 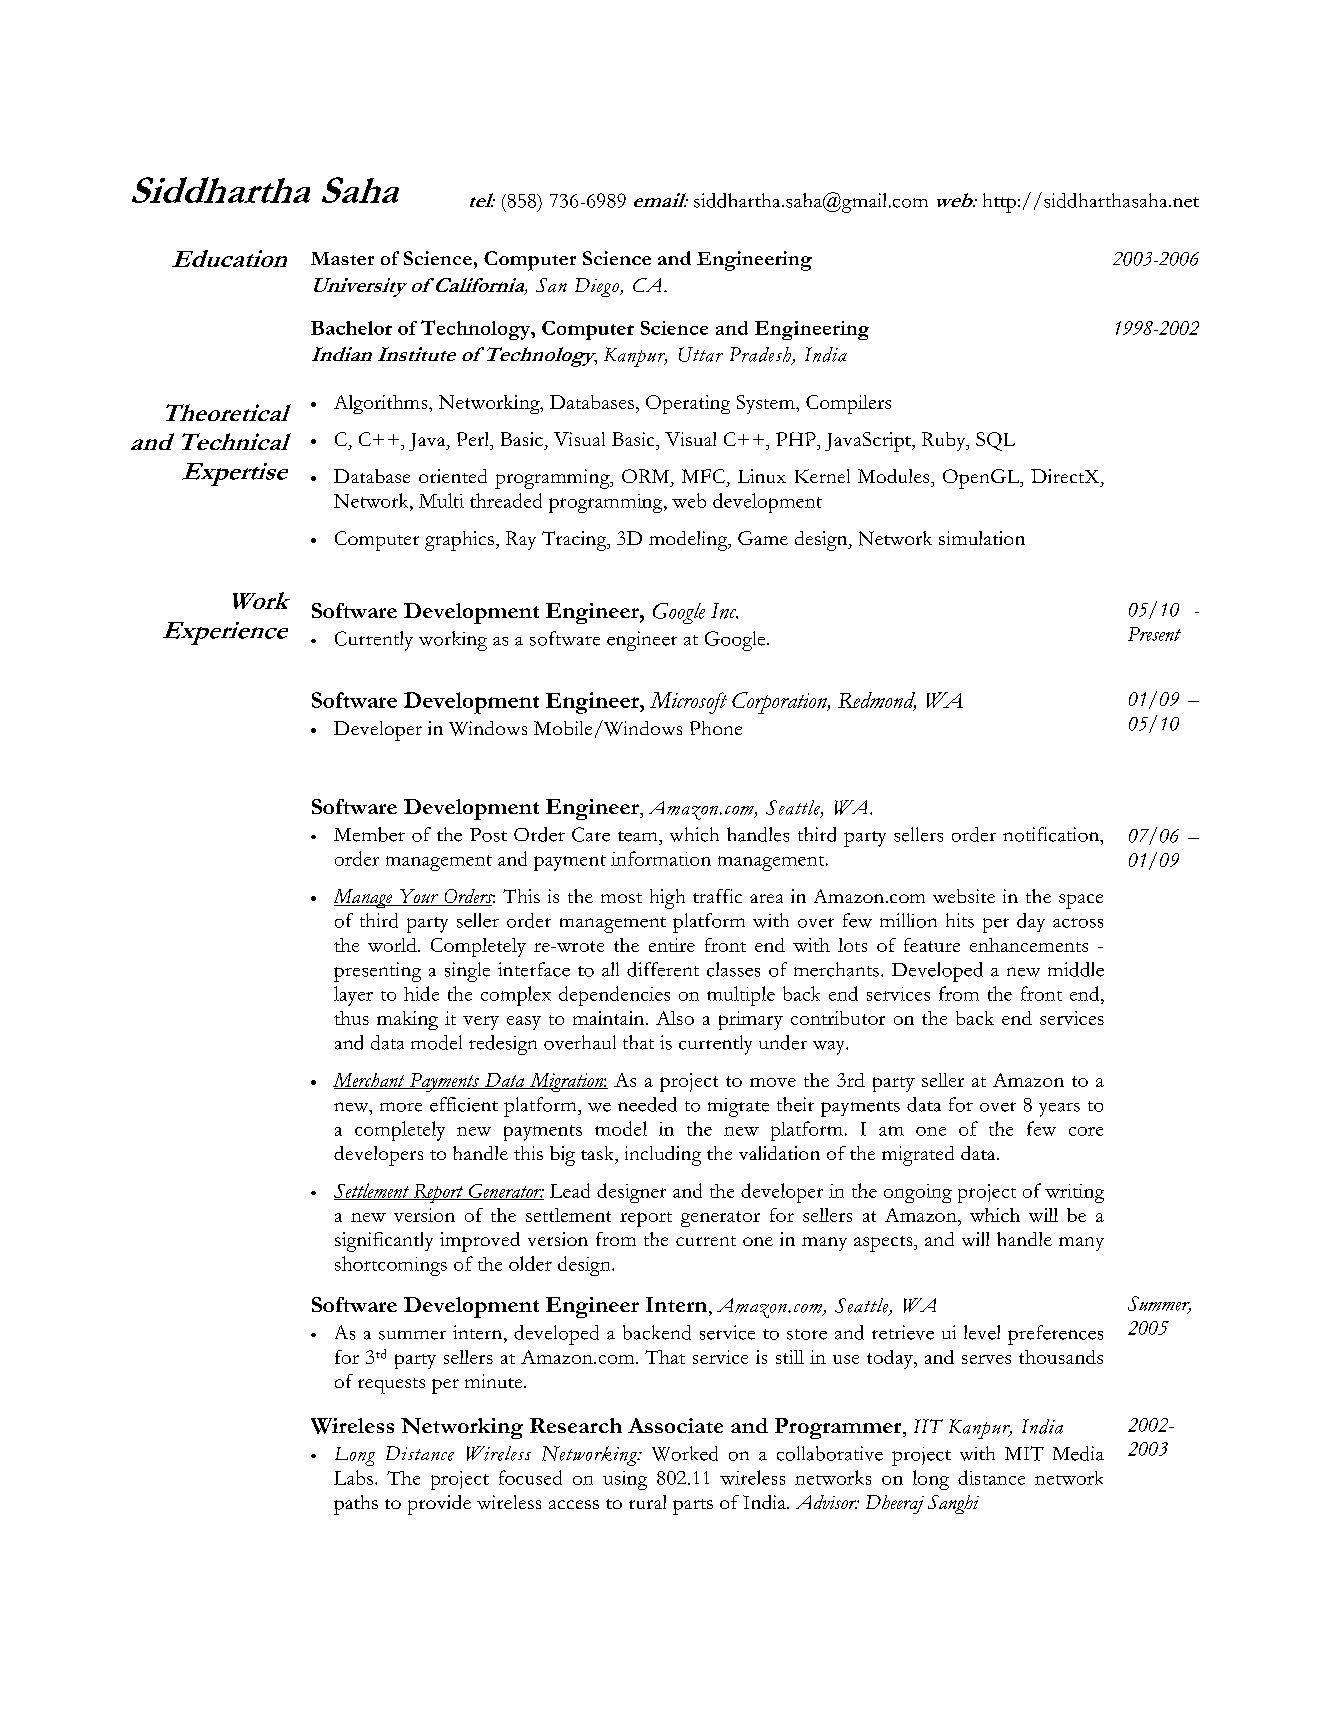 I want to click on parts, so click(x=693, y=1507).
